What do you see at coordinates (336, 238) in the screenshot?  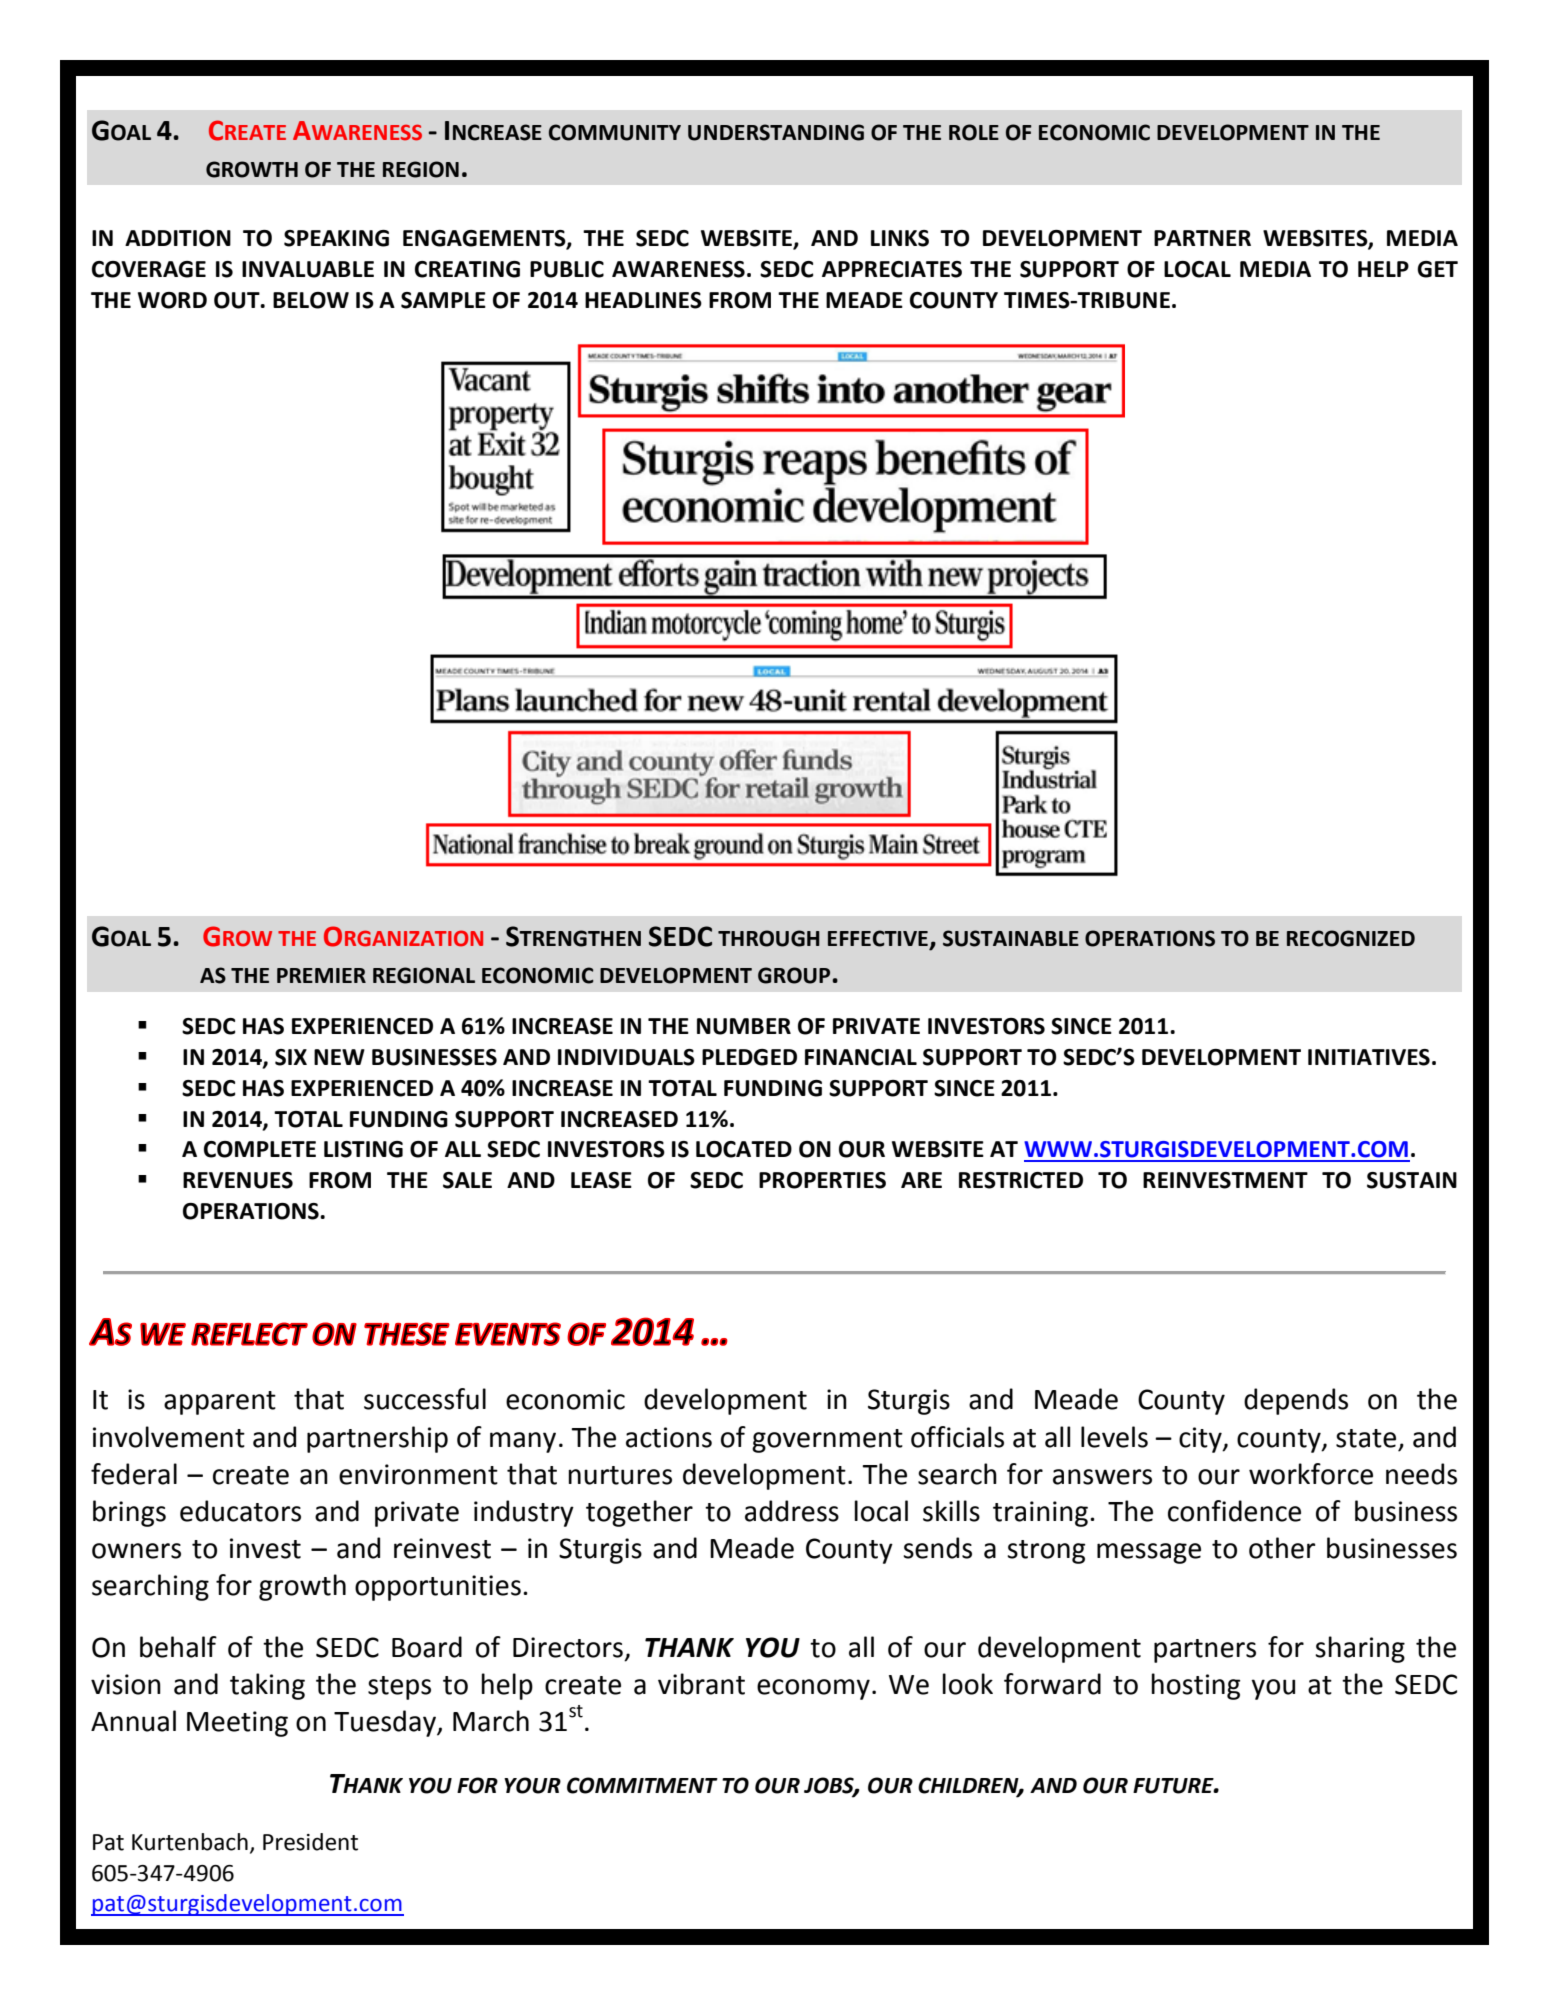 I see `SPEAKING` at bounding box center [336, 238].
